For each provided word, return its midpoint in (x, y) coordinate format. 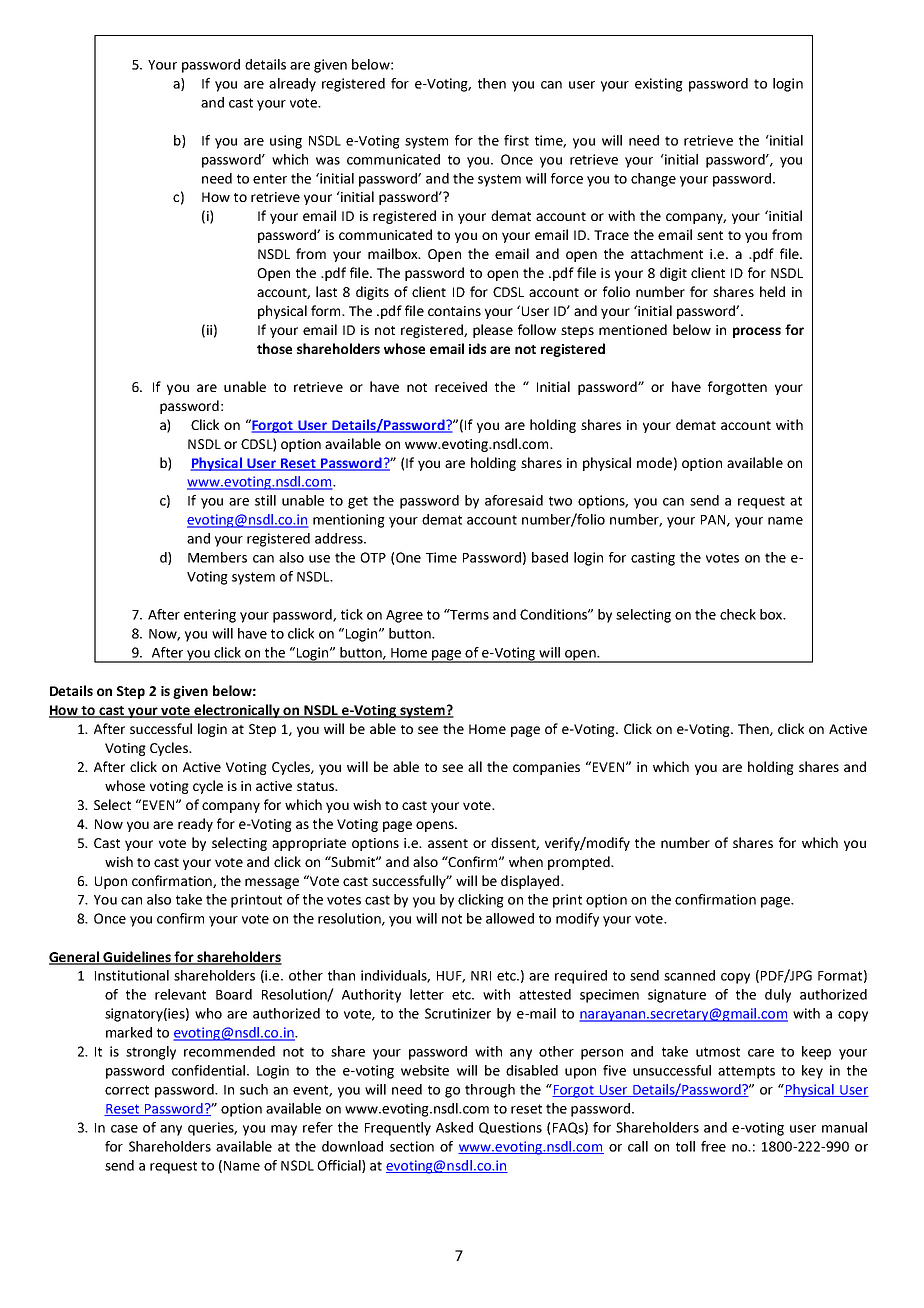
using (286, 142)
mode (654, 462)
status (317, 786)
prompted (580, 863)
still (265, 500)
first (516, 140)
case (124, 1129)
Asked (454, 1127)
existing (659, 85)
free (713, 1146)
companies (546, 768)
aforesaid (514, 500)
